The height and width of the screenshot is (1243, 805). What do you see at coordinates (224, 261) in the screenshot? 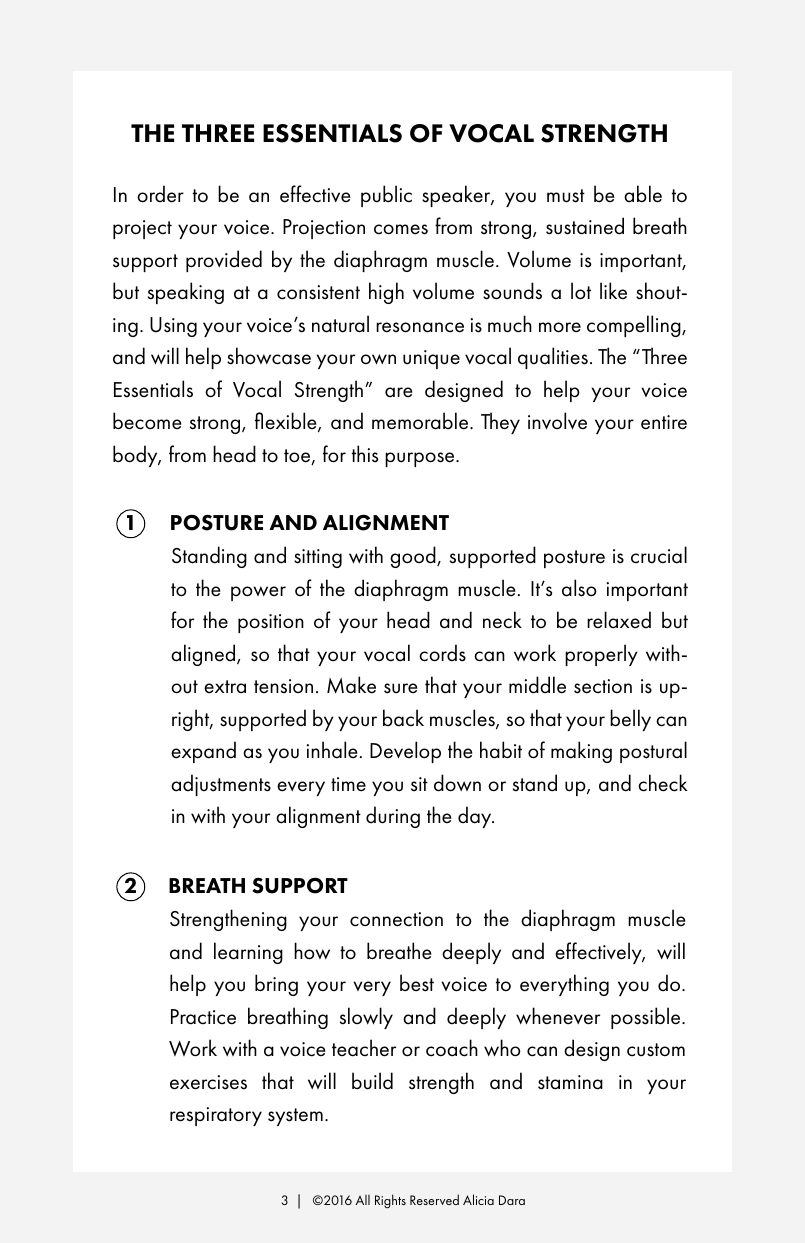
I see `provided` at bounding box center [224, 261].
